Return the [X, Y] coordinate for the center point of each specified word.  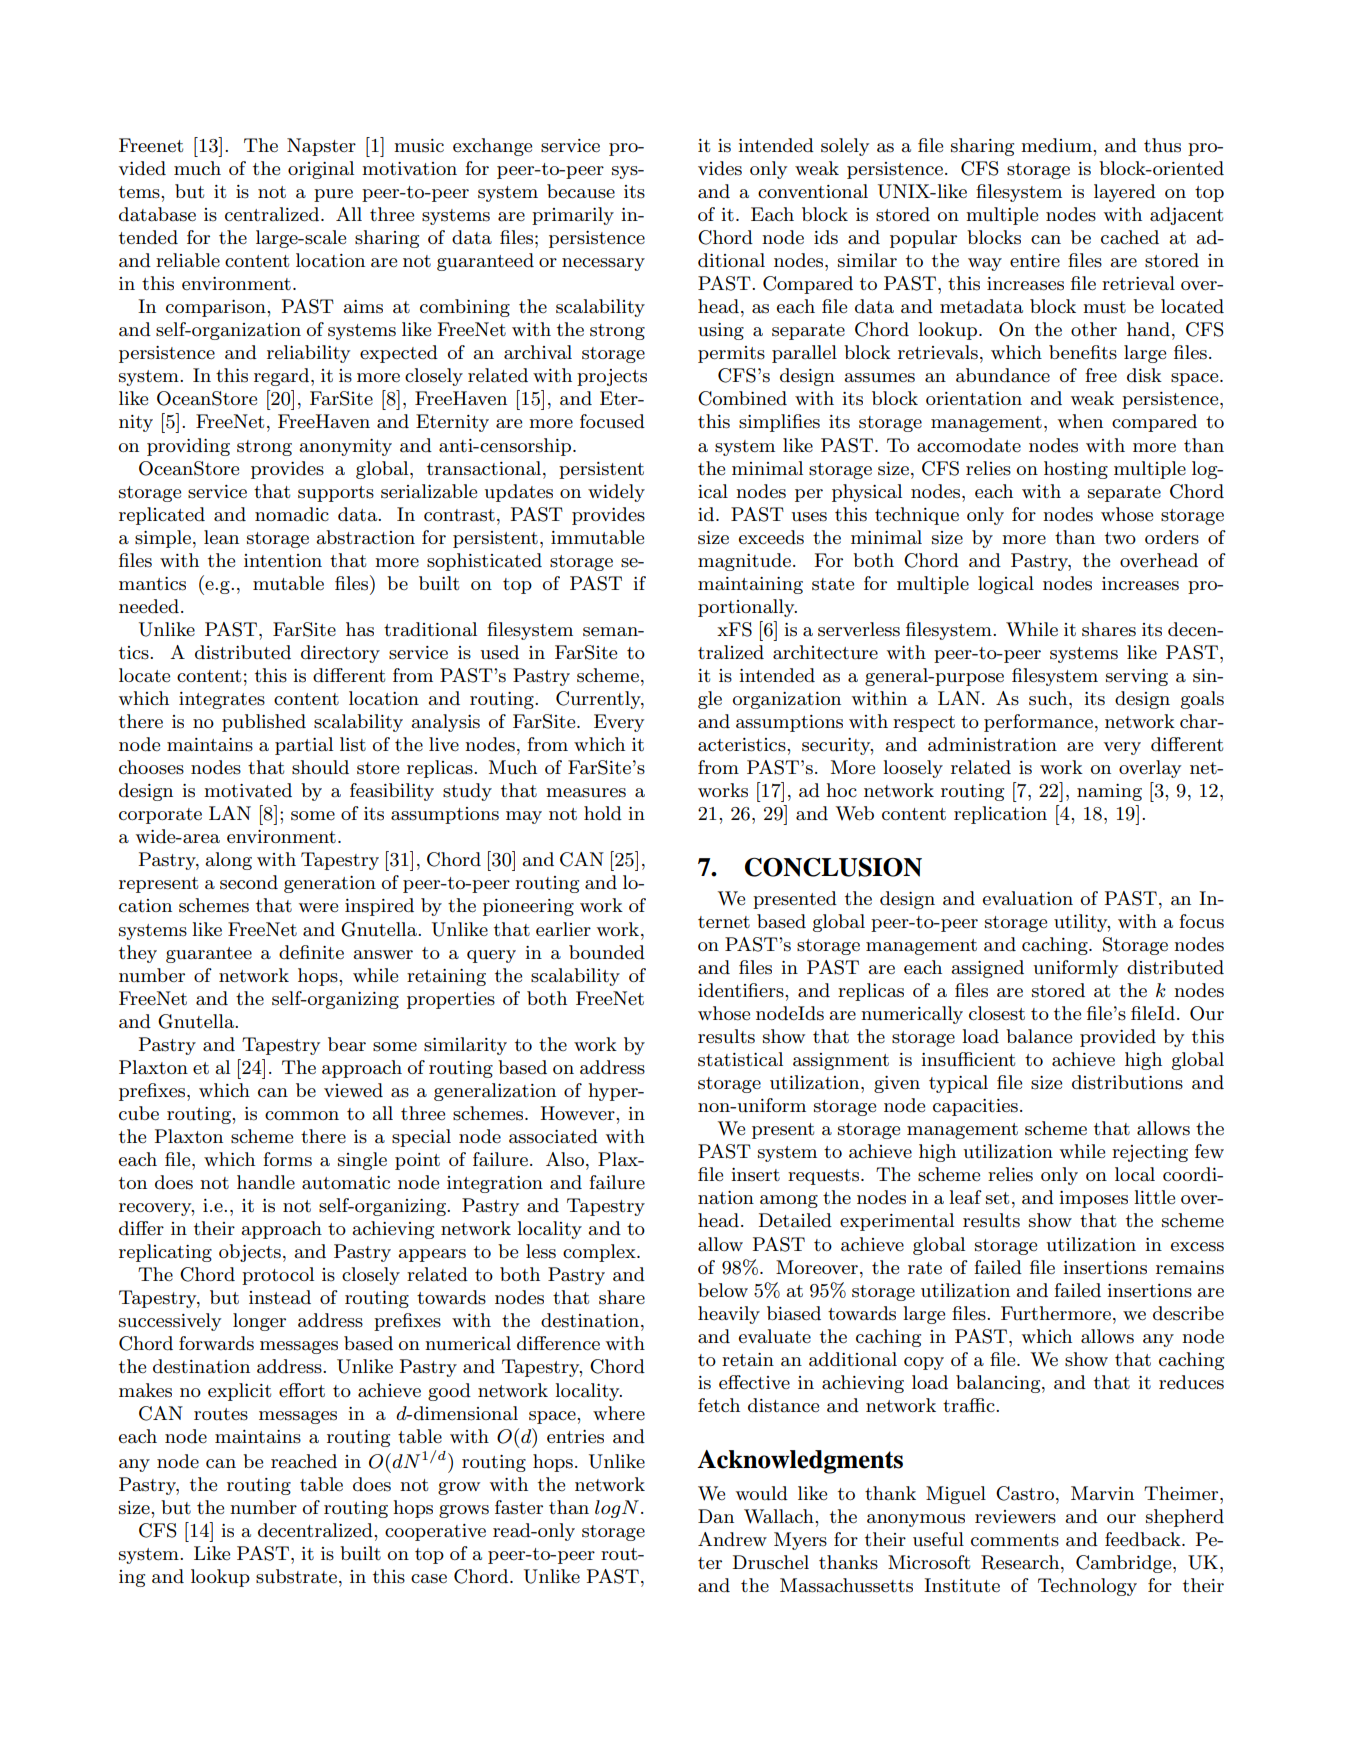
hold [603, 813]
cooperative [435, 1532]
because [581, 191]
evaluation [1028, 898]
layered [1125, 193]
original [321, 170]
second [249, 882]
